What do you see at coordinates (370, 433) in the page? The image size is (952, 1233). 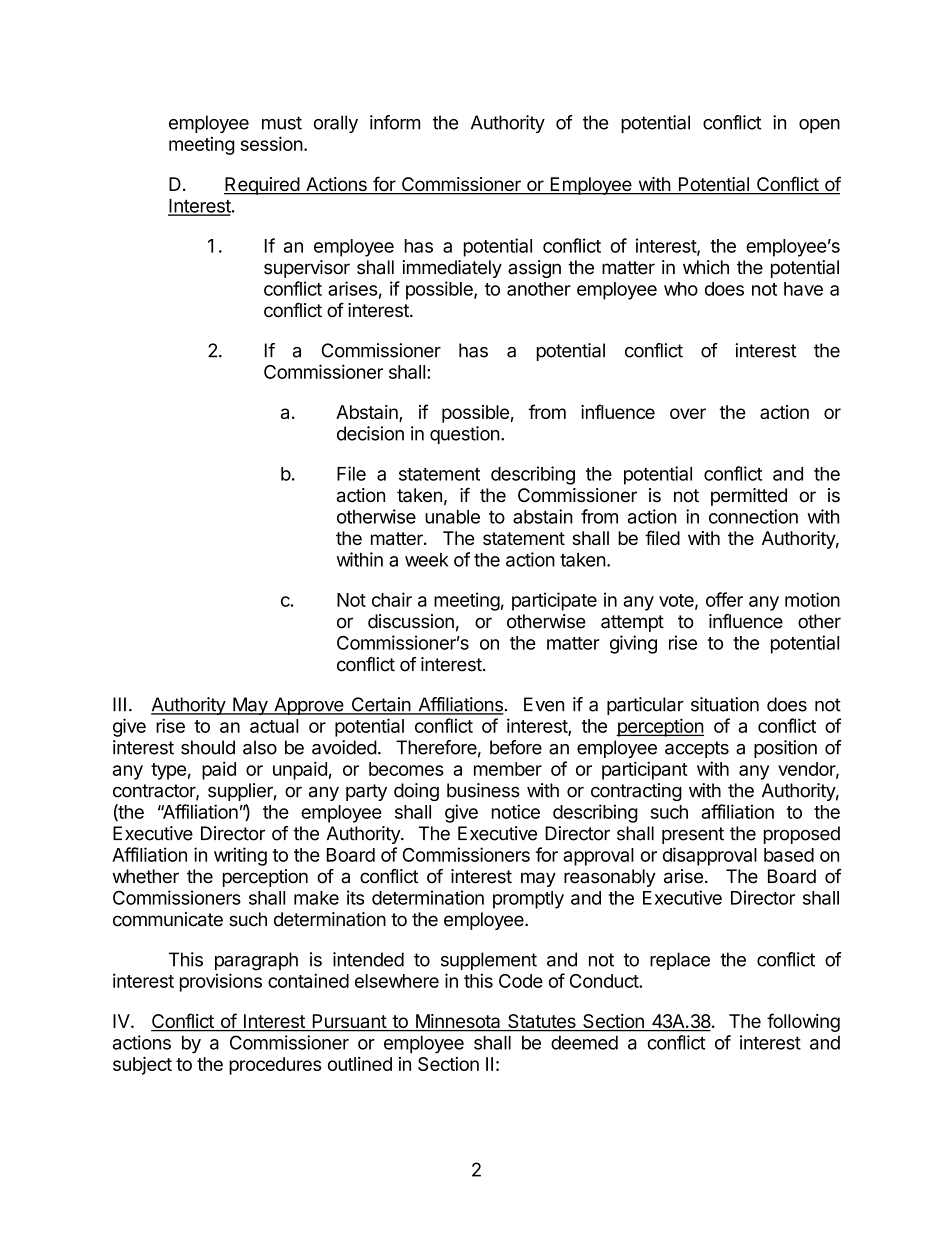 I see `decision` at bounding box center [370, 433].
